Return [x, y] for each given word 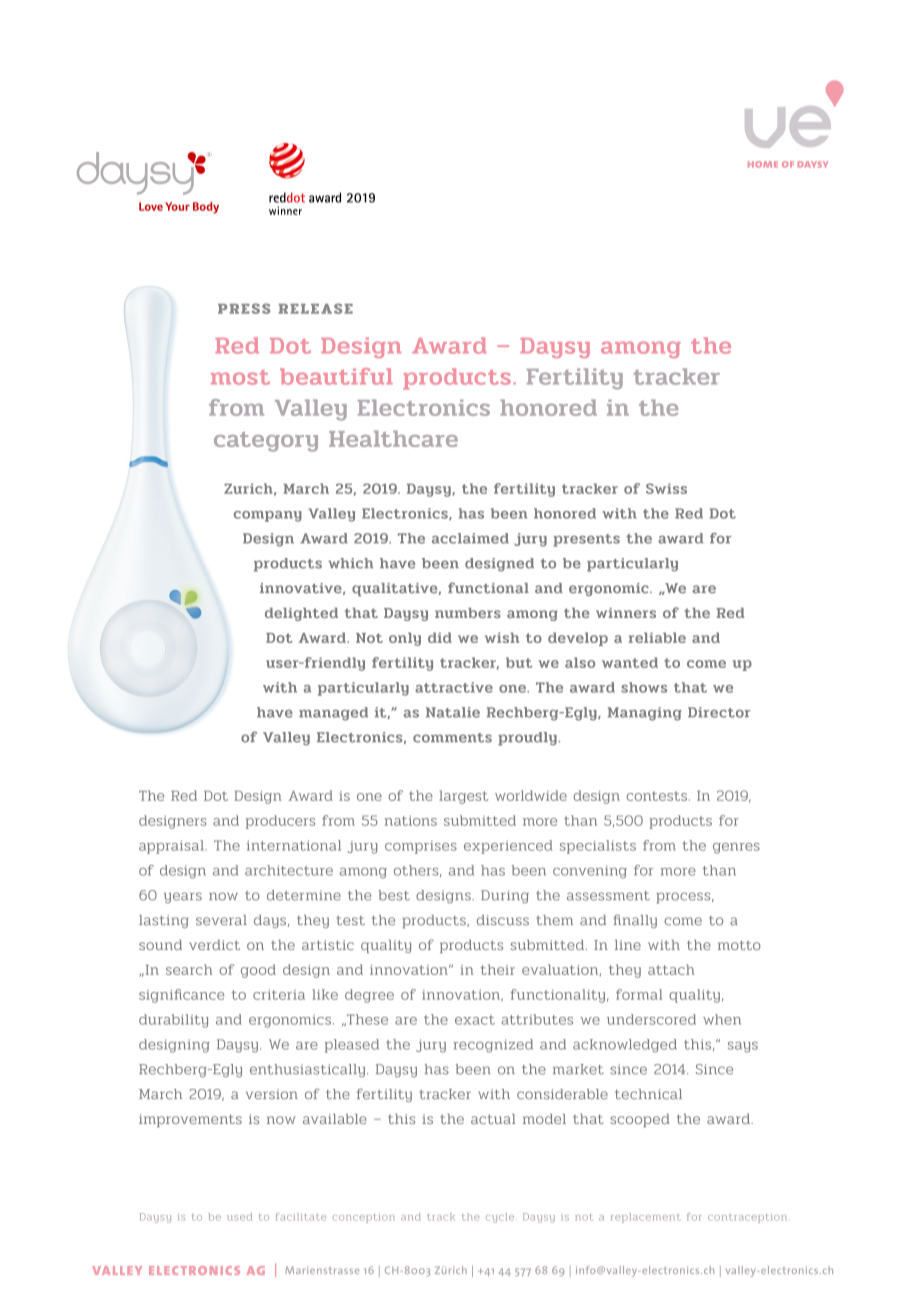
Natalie [453, 712]
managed [333, 714]
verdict [214, 945]
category [266, 442]
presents [587, 540]
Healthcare [393, 438]
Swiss [666, 488]
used [239, 1217]
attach [671, 969]
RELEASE [316, 308]
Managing [645, 714]
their [498, 969]
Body [206, 208]
